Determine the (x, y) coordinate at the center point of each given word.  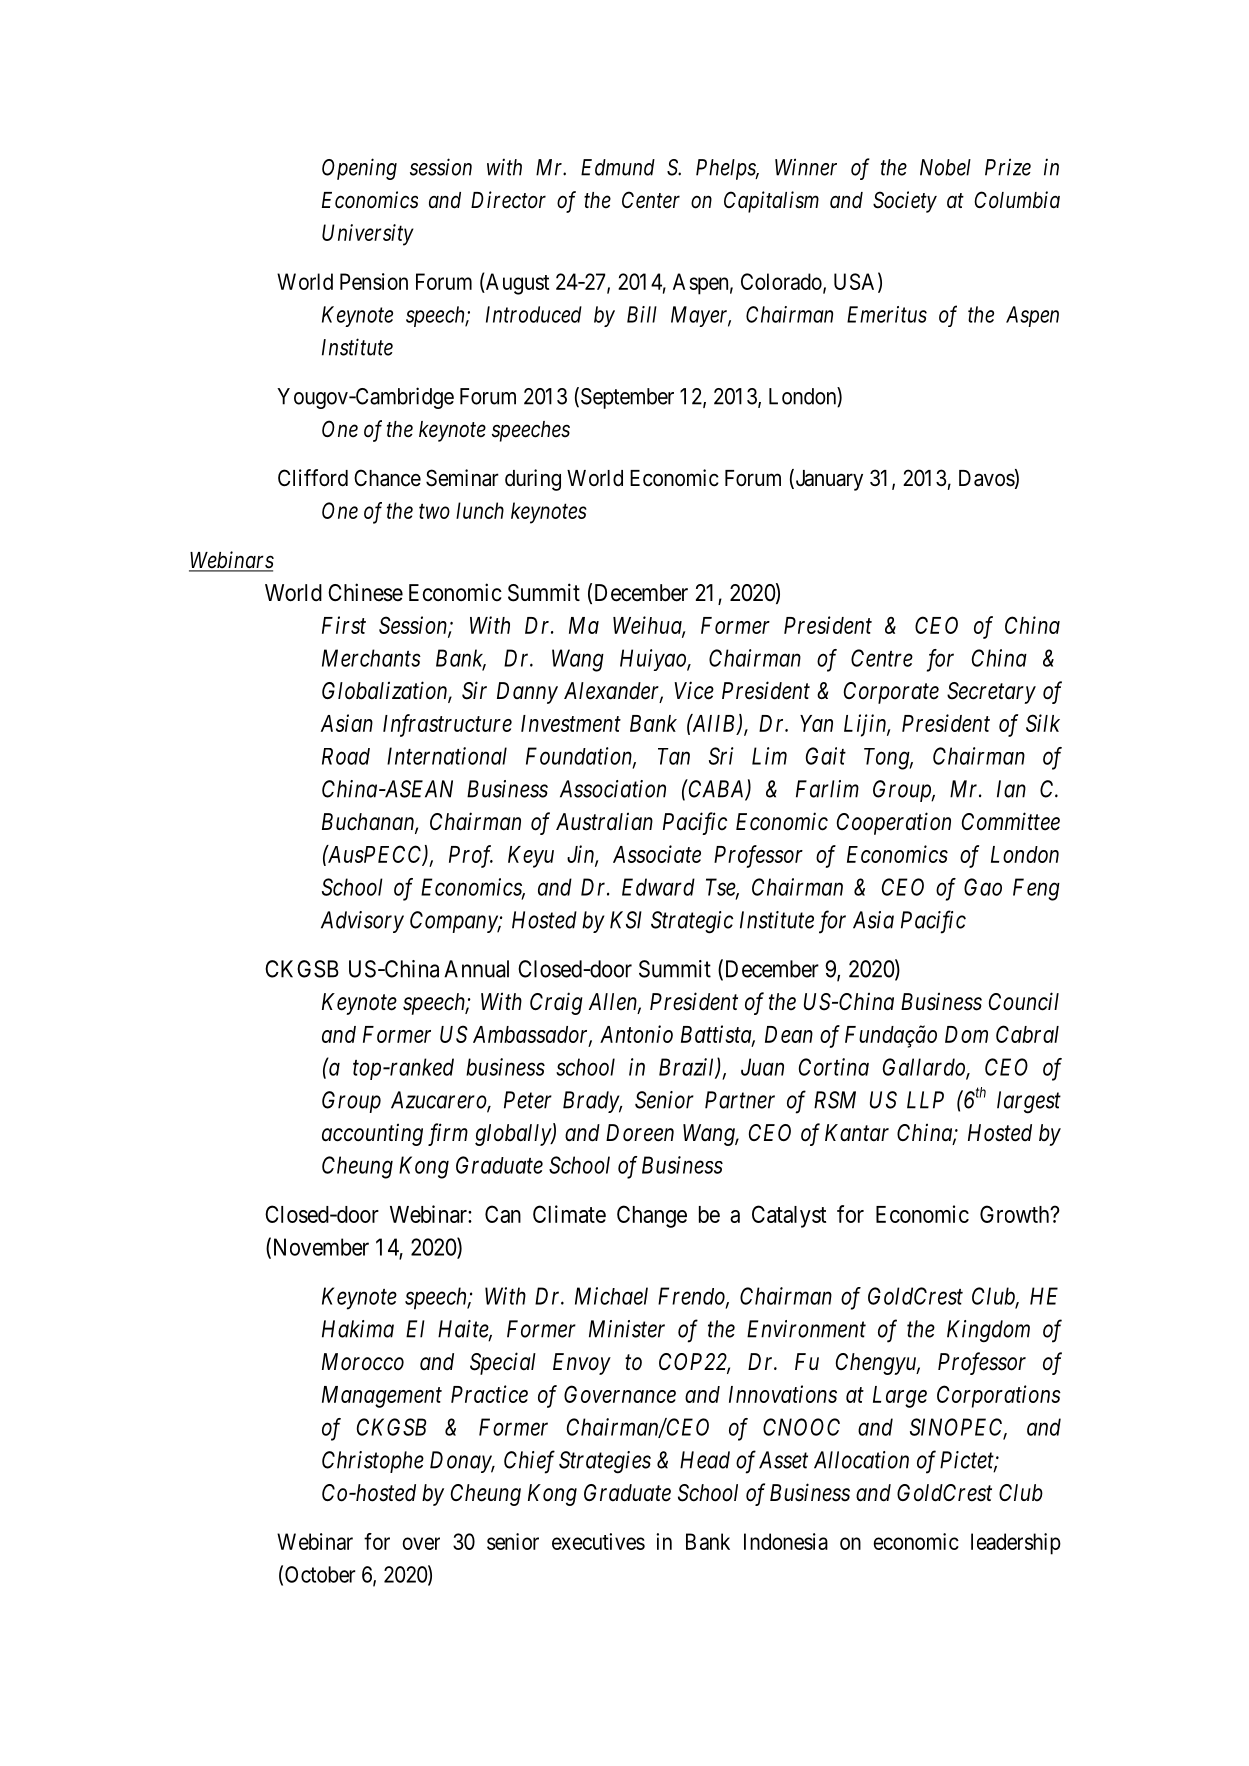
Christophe (373, 1462)
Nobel (945, 167)
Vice (694, 690)
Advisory (362, 922)
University (368, 235)
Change (652, 1216)
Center (651, 200)
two (434, 511)
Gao (983, 887)
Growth (1016, 1214)
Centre (882, 658)
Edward (658, 887)
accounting (372, 1134)
